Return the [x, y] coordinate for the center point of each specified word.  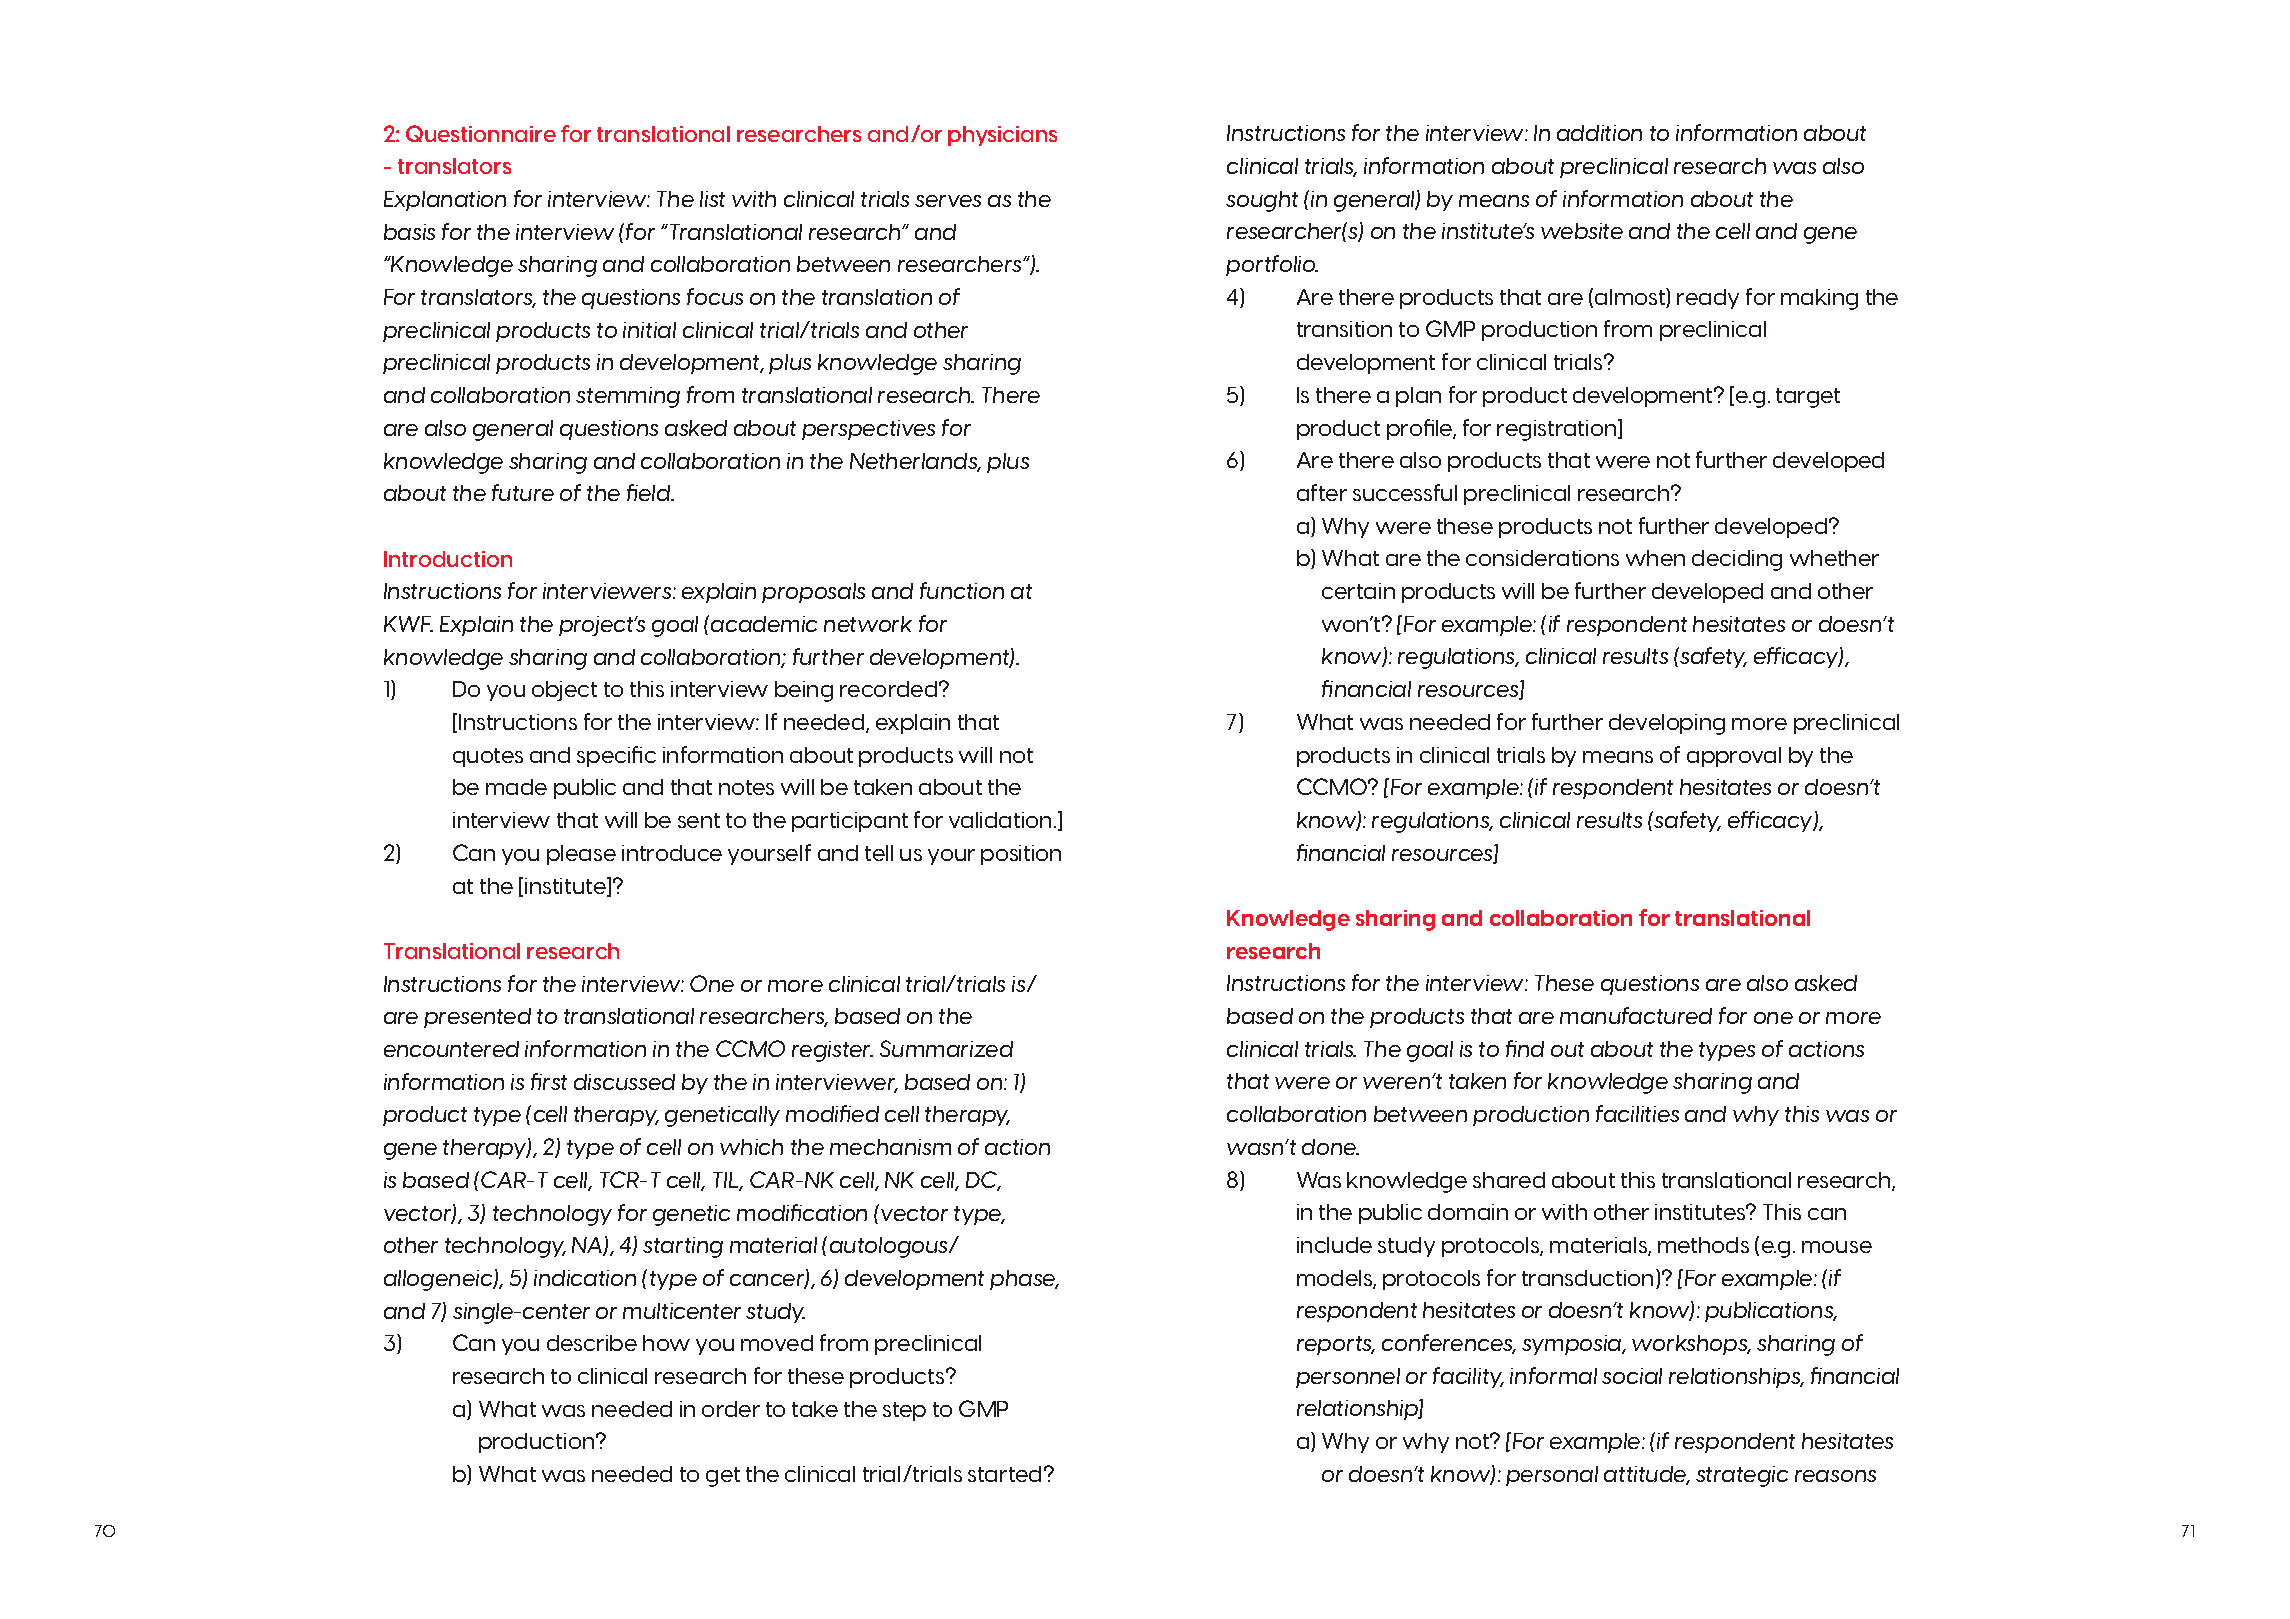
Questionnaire [481, 133]
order [731, 1409]
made [516, 787]
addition [1599, 133]
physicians [1002, 136]
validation [1000, 820]
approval [1734, 757]
